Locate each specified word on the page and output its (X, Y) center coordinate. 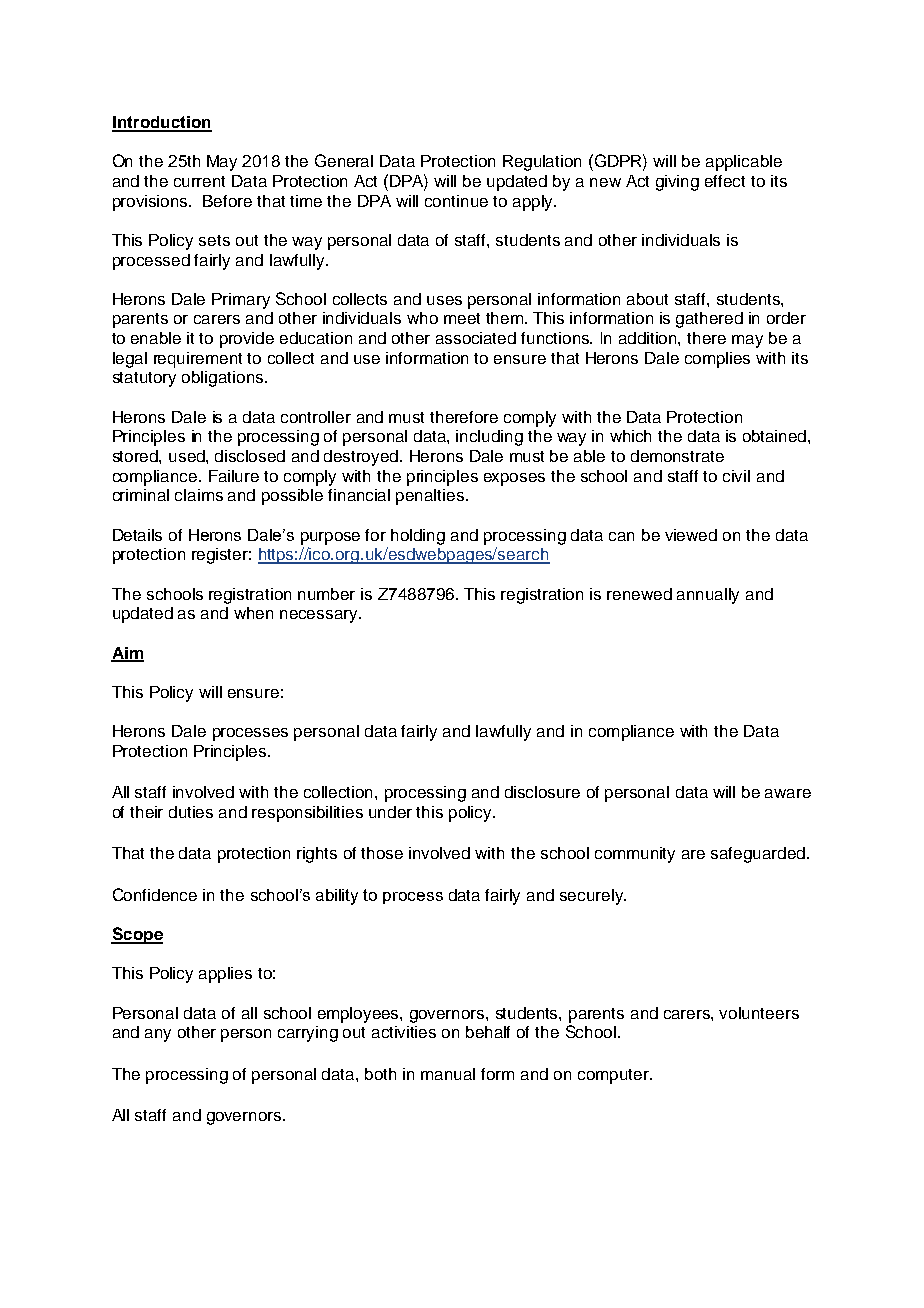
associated (476, 338)
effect (725, 181)
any (158, 1035)
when (253, 613)
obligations (224, 379)
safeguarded (758, 855)
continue (456, 201)
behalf (488, 1032)
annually (708, 596)
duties (191, 812)
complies (717, 360)
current (199, 181)
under (390, 812)
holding (418, 537)
